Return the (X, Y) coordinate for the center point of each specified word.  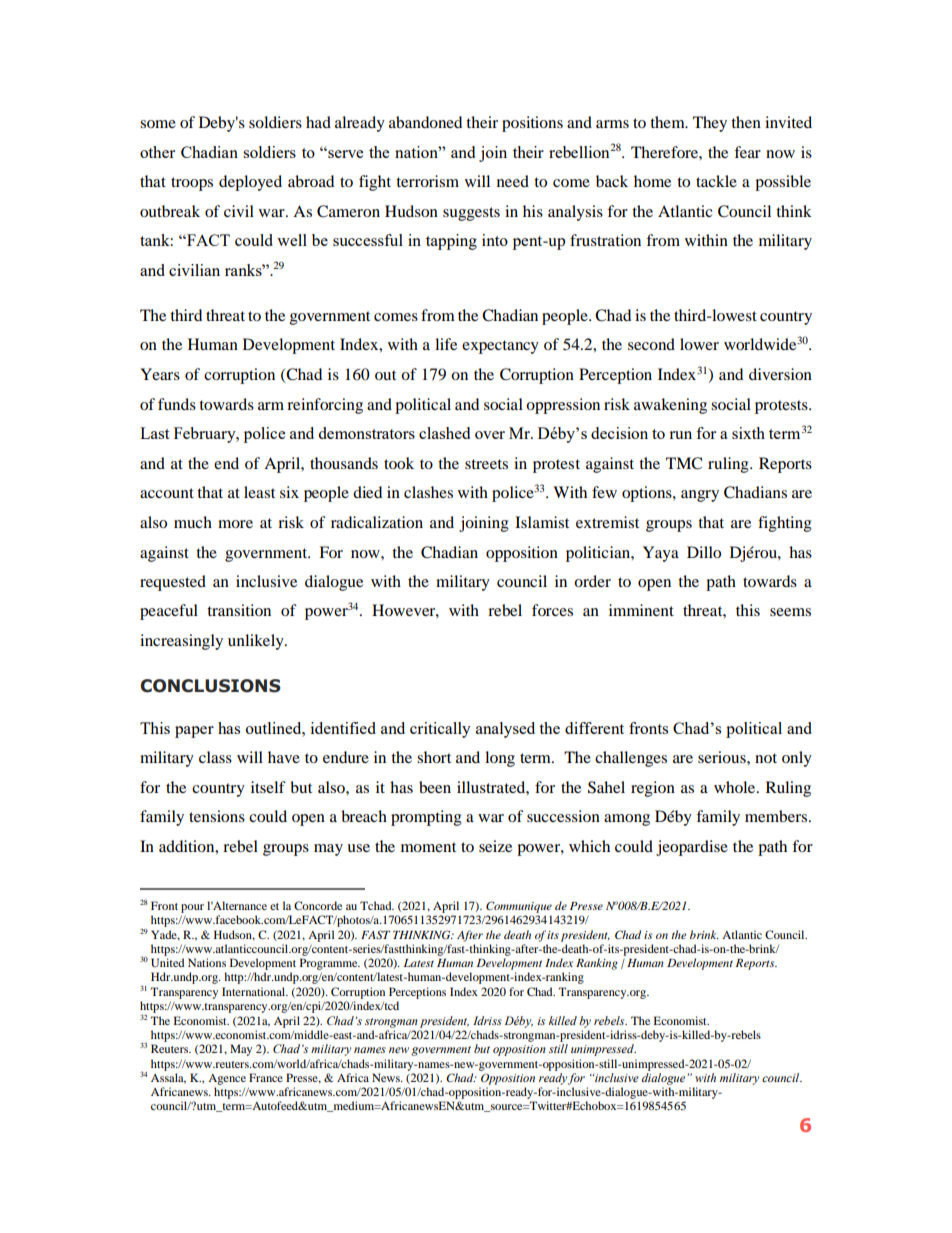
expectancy (500, 347)
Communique (519, 907)
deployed (250, 183)
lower (699, 344)
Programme (330, 964)
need (513, 181)
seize (495, 846)
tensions (217, 816)
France (266, 1077)
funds (177, 404)
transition (239, 610)
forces (552, 610)
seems (790, 612)
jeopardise (692, 848)
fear (747, 152)
